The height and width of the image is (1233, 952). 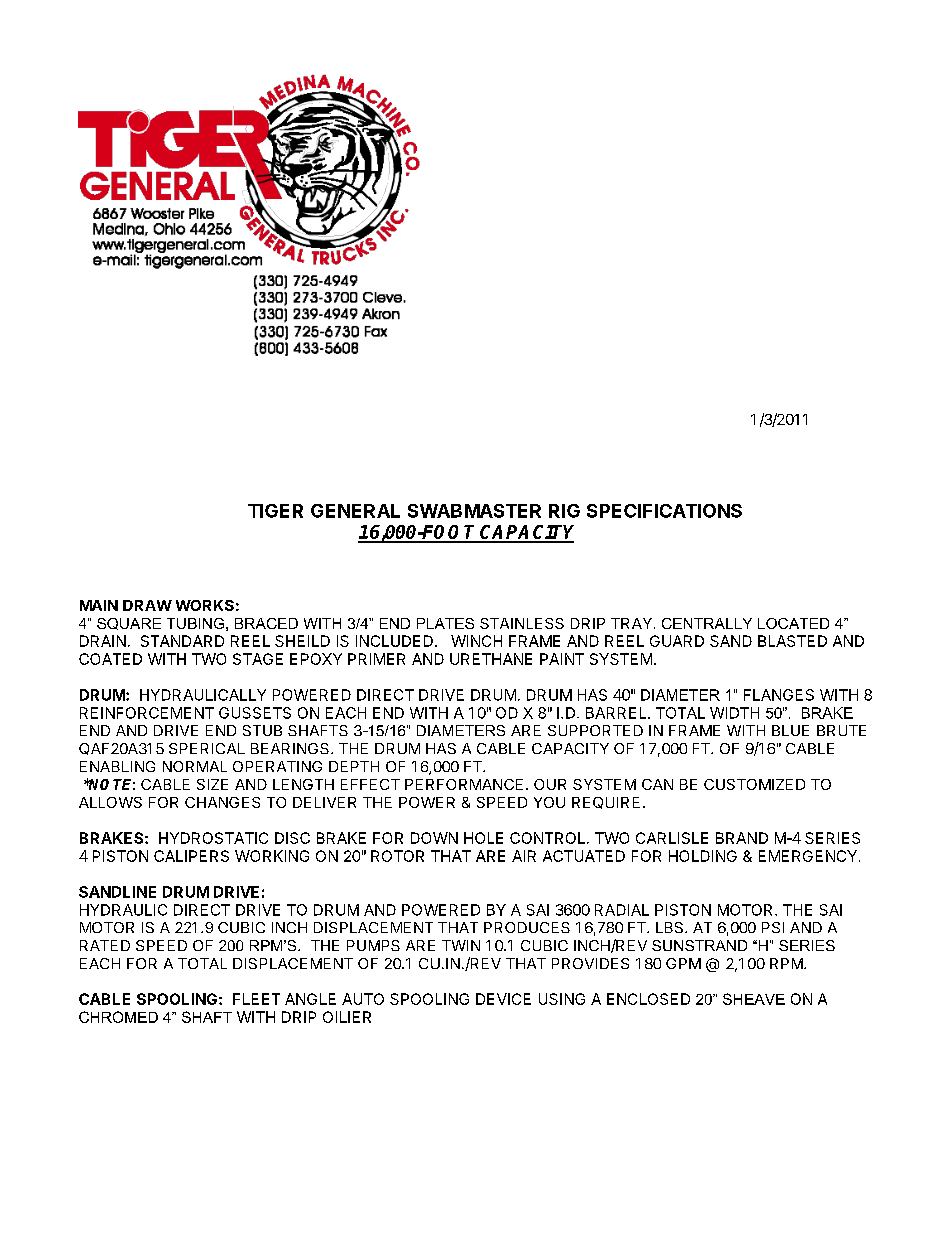 I want to click on PERFORMANCE, so click(x=464, y=784).
